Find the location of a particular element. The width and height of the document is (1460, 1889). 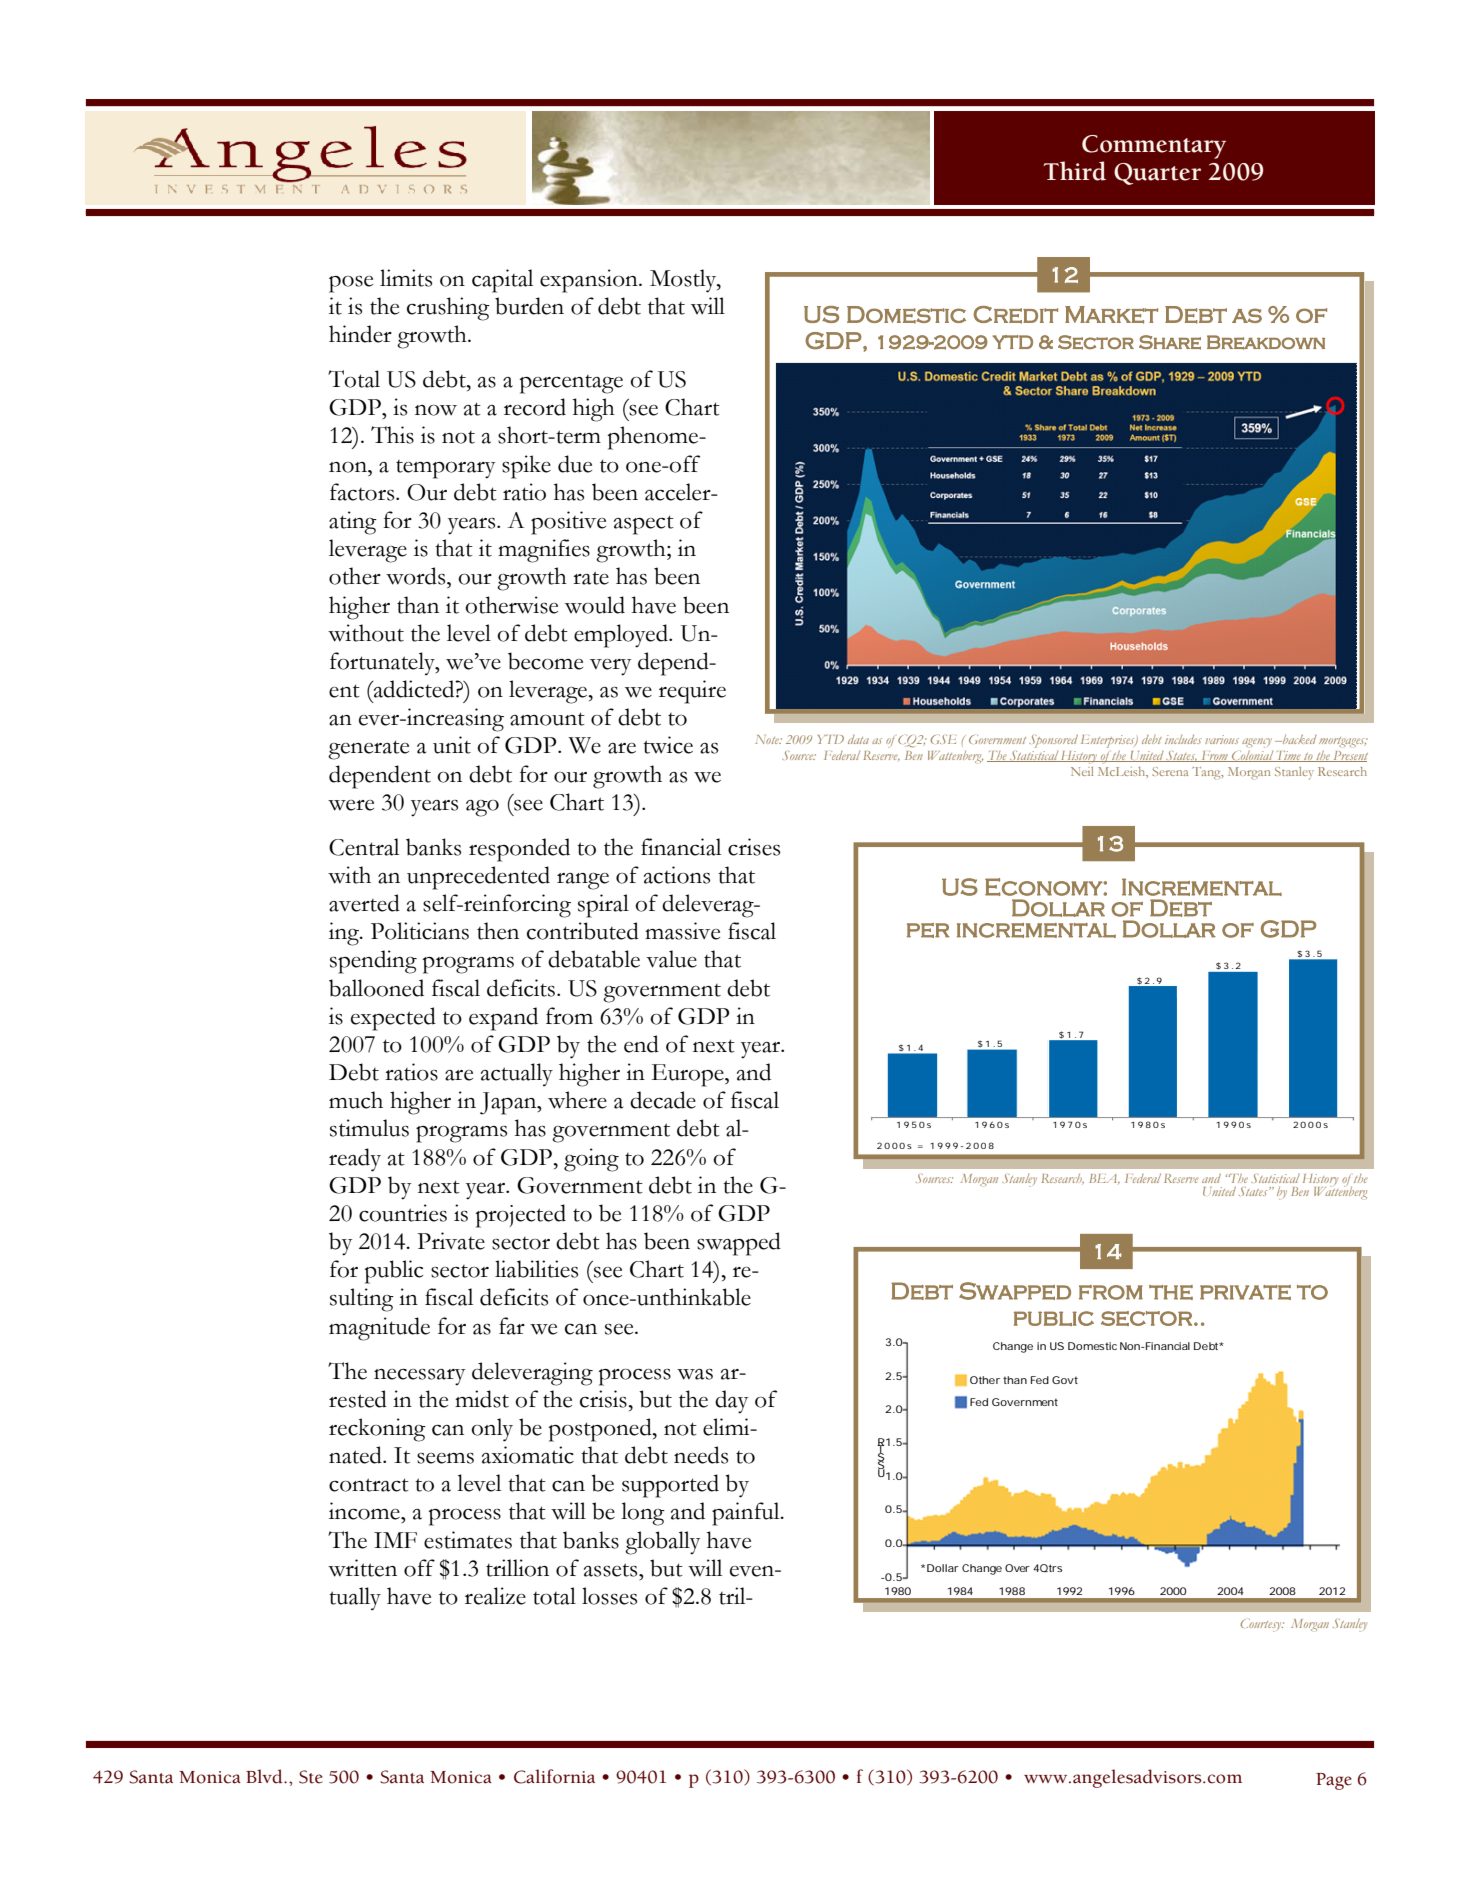

Quarter is located at coordinates (1157, 174).
